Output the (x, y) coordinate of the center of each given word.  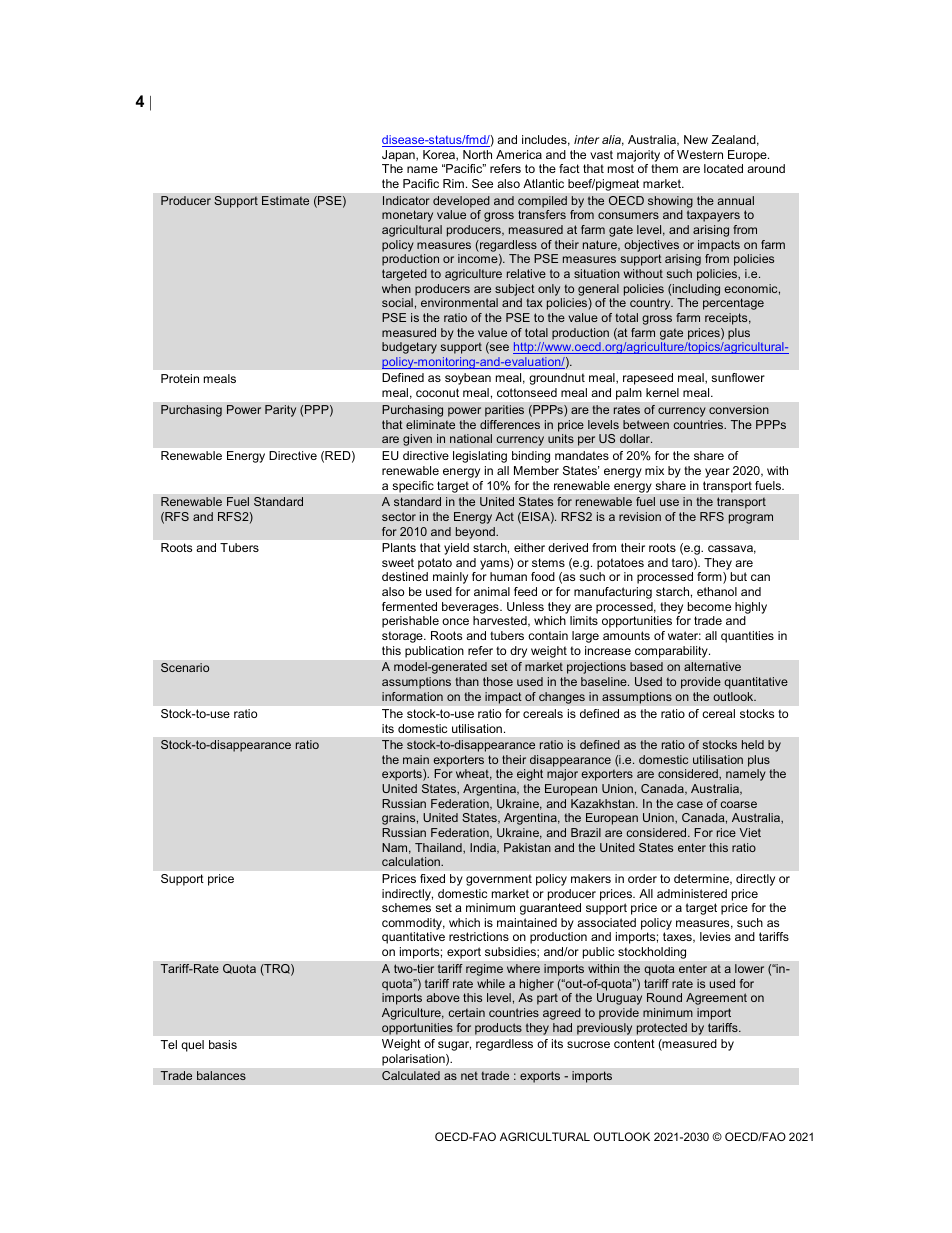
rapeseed (648, 379)
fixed (432, 878)
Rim (453, 183)
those (498, 681)
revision (640, 516)
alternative (712, 666)
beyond (476, 533)
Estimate (285, 200)
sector (399, 516)
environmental (459, 302)
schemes (406, 907)
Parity (280, 411)
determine (702, 879)
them (664, 168)
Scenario (185, 667)
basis (223, 1044)
